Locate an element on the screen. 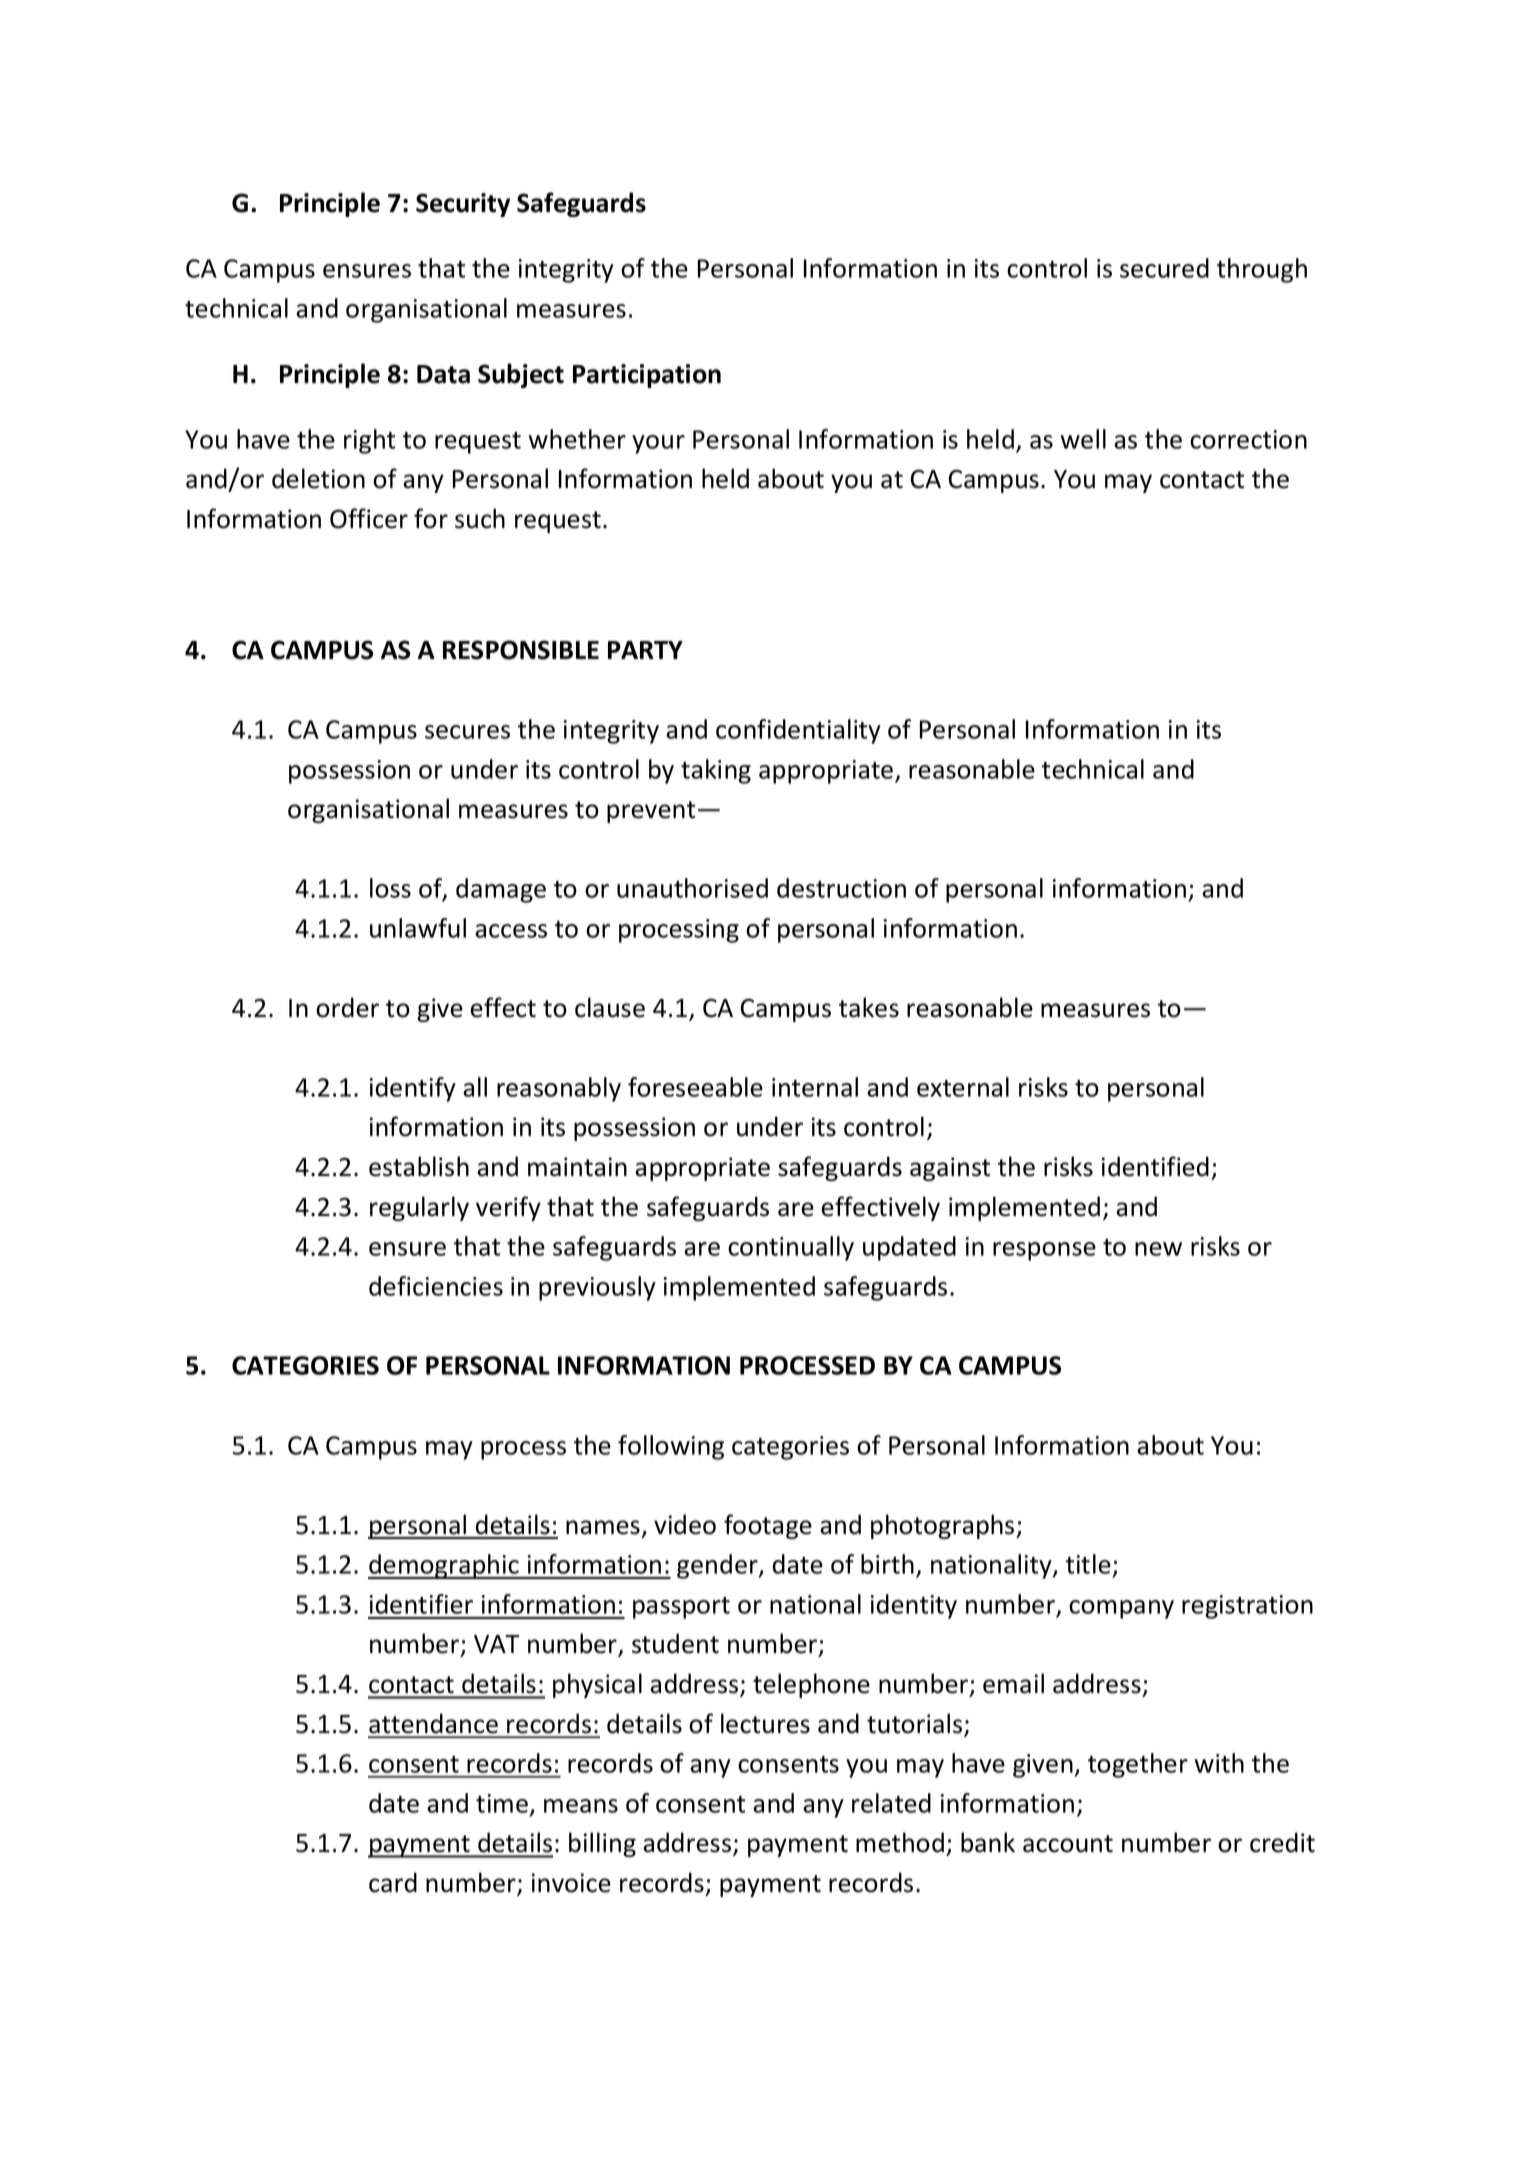 The height and width of the screenshot is (2168, 1533). Security is located at coordinates (463, 205).
